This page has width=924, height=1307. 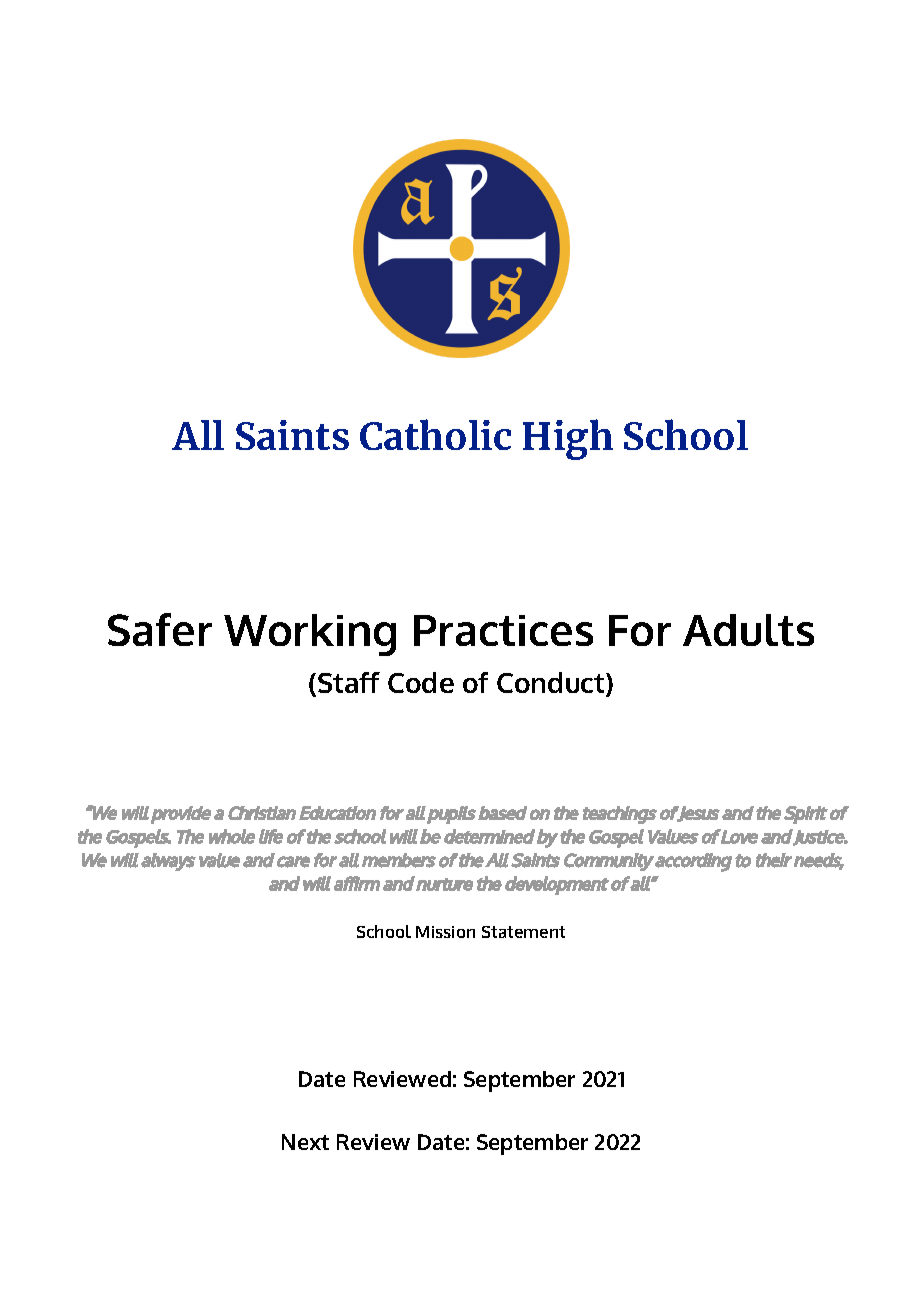 I want to click on Next, so click(x=305, y=1142).
